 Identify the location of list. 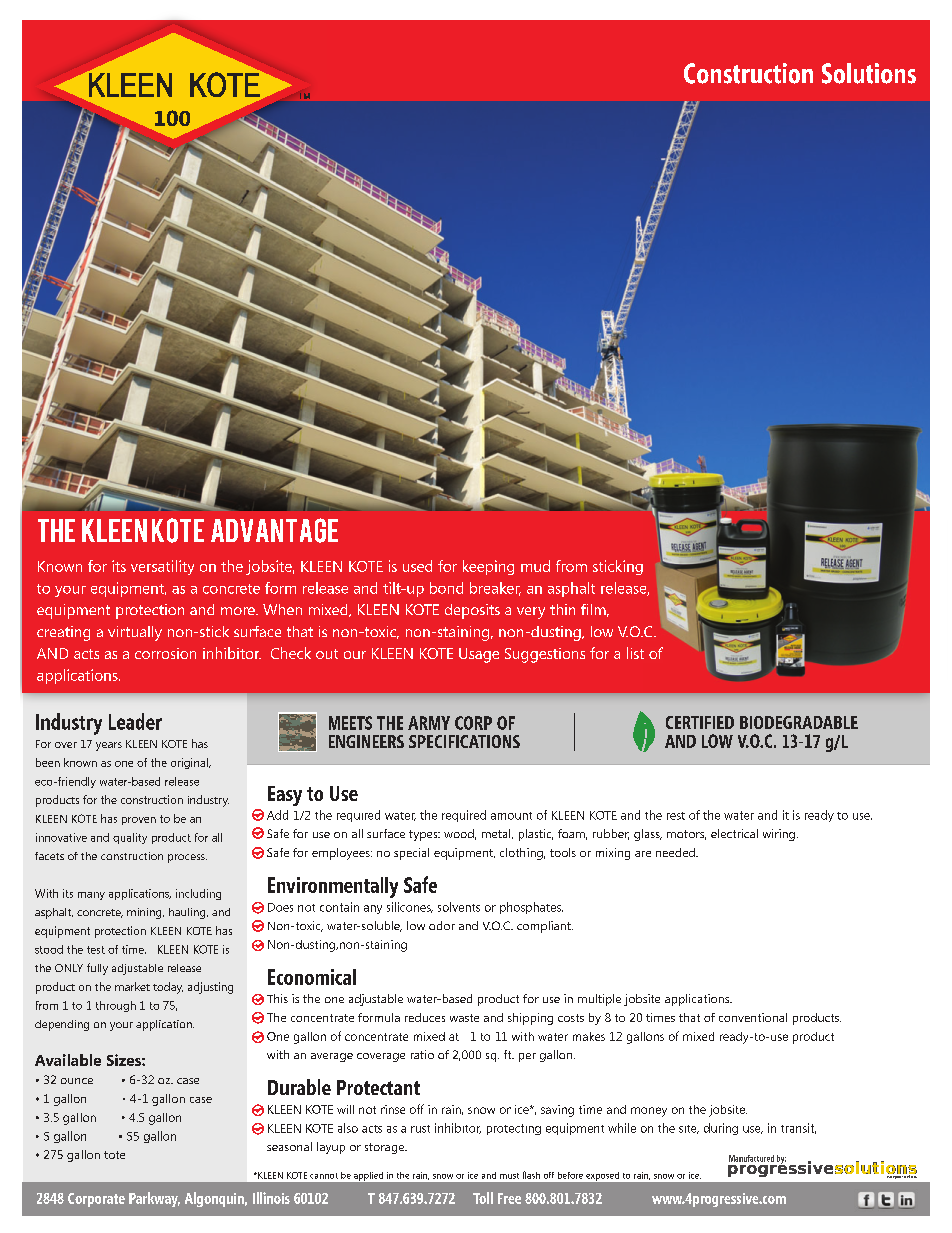
(635, 653).
